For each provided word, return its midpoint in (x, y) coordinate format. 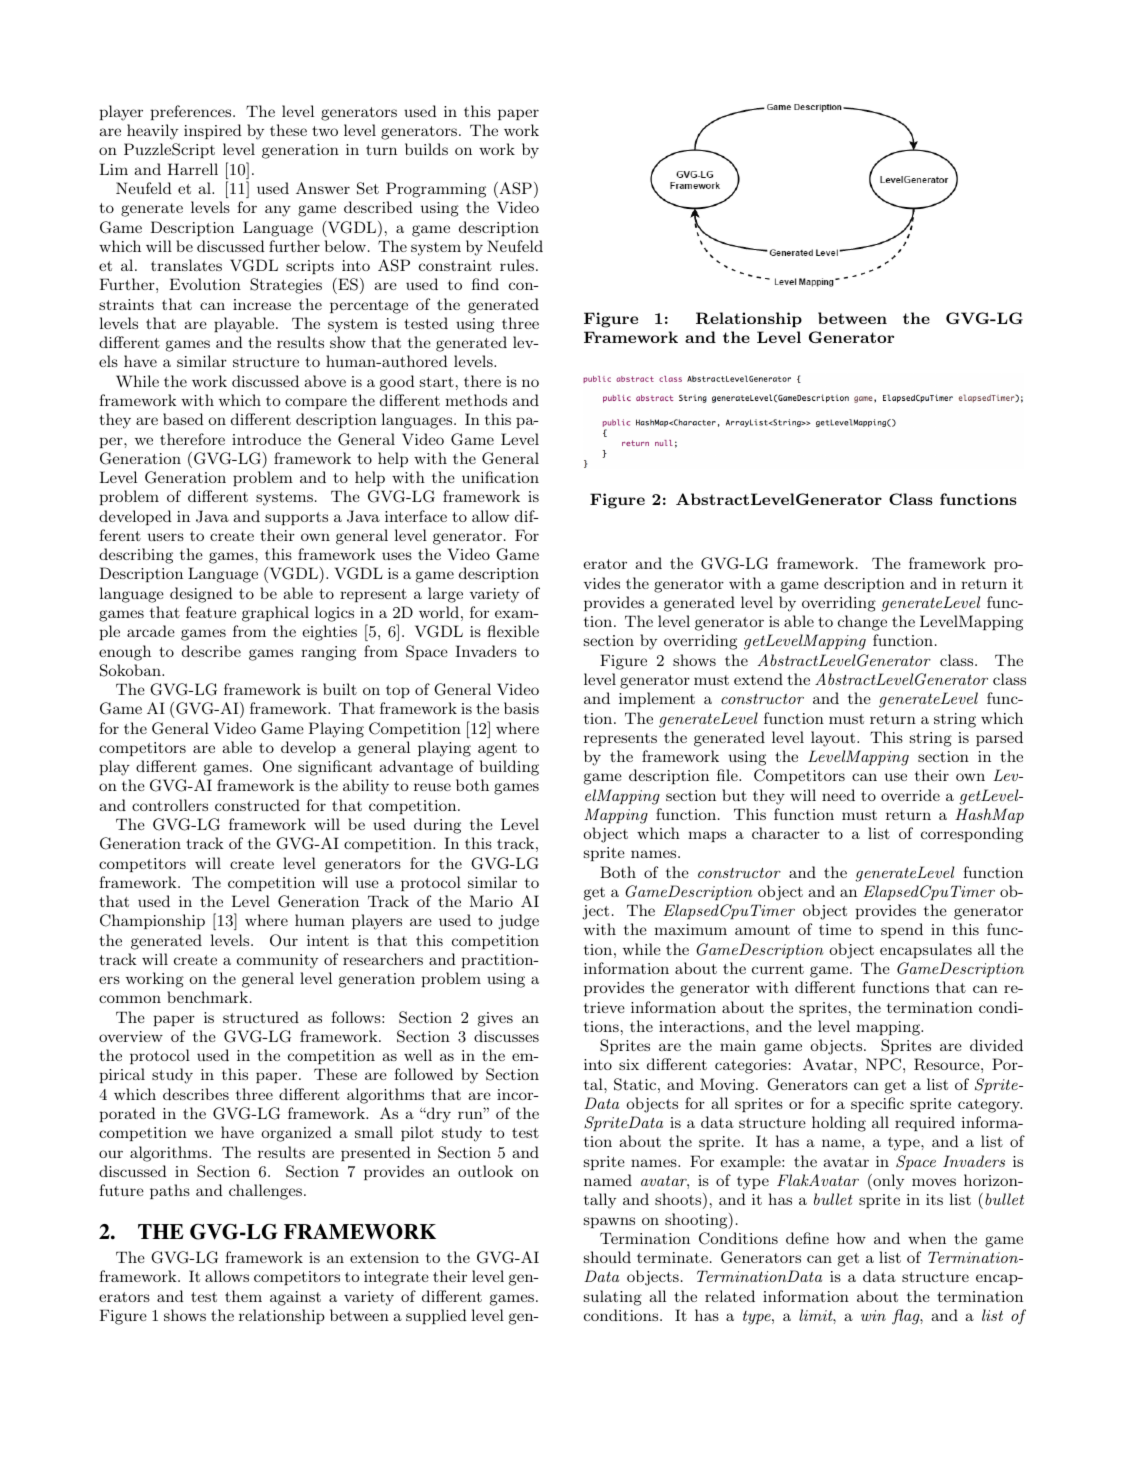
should (607, 1257)
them (243, 1296)
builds (426, 149)
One (277, 766)
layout (834, 739)
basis (521, 708)
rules (517, 265)
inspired (213, 131)
